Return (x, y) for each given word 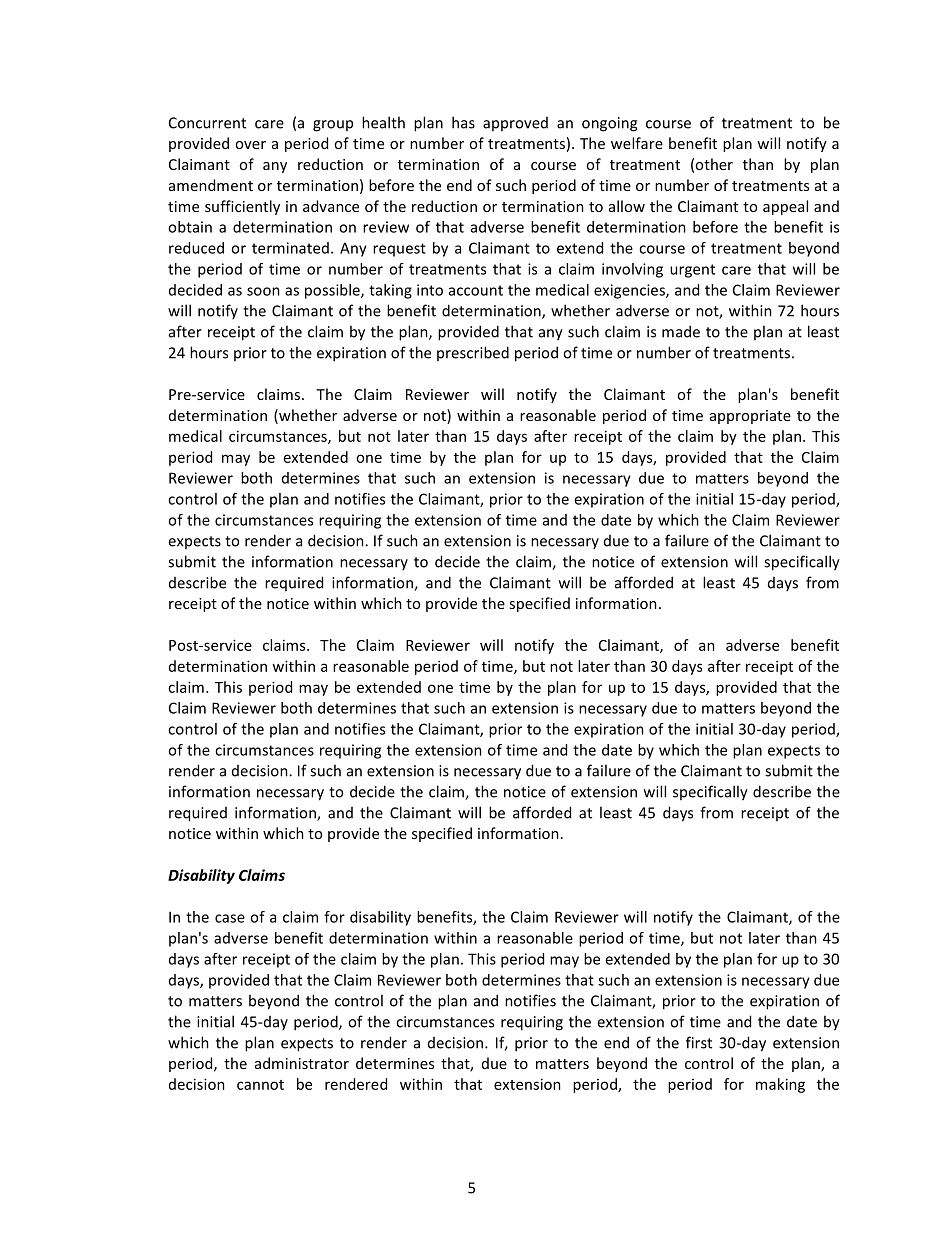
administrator (302, 1063)
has (463, 122)
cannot (260, 1085)
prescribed (473, 353)
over (250, 145)
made (681, 331)
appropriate (750, 417)
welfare (637, 143)
